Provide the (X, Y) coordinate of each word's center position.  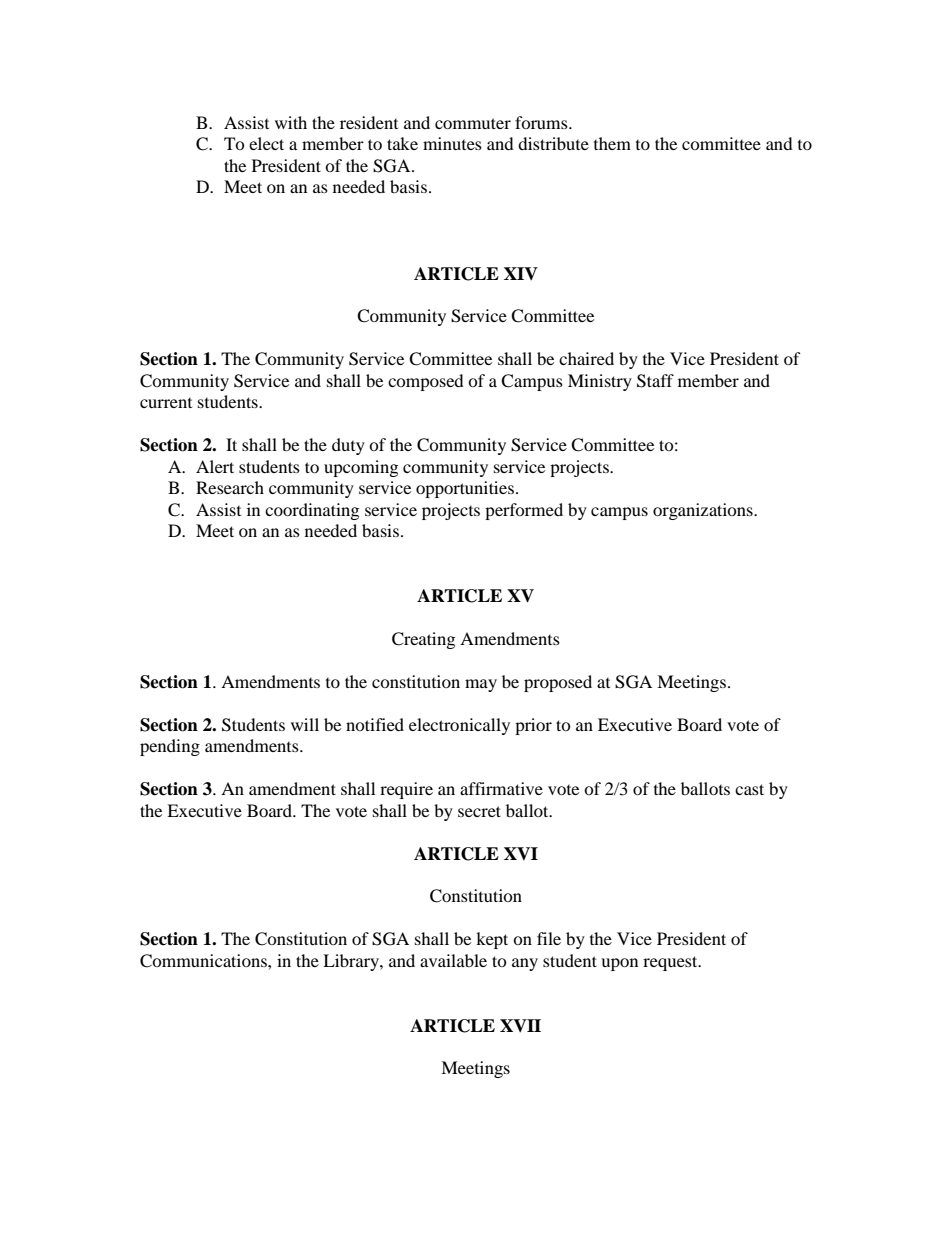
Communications (204, 961)
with (291, 122)
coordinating (312, 511)
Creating (423, 640)
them (612, 143)
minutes (452, 143)
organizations (704, 511)
